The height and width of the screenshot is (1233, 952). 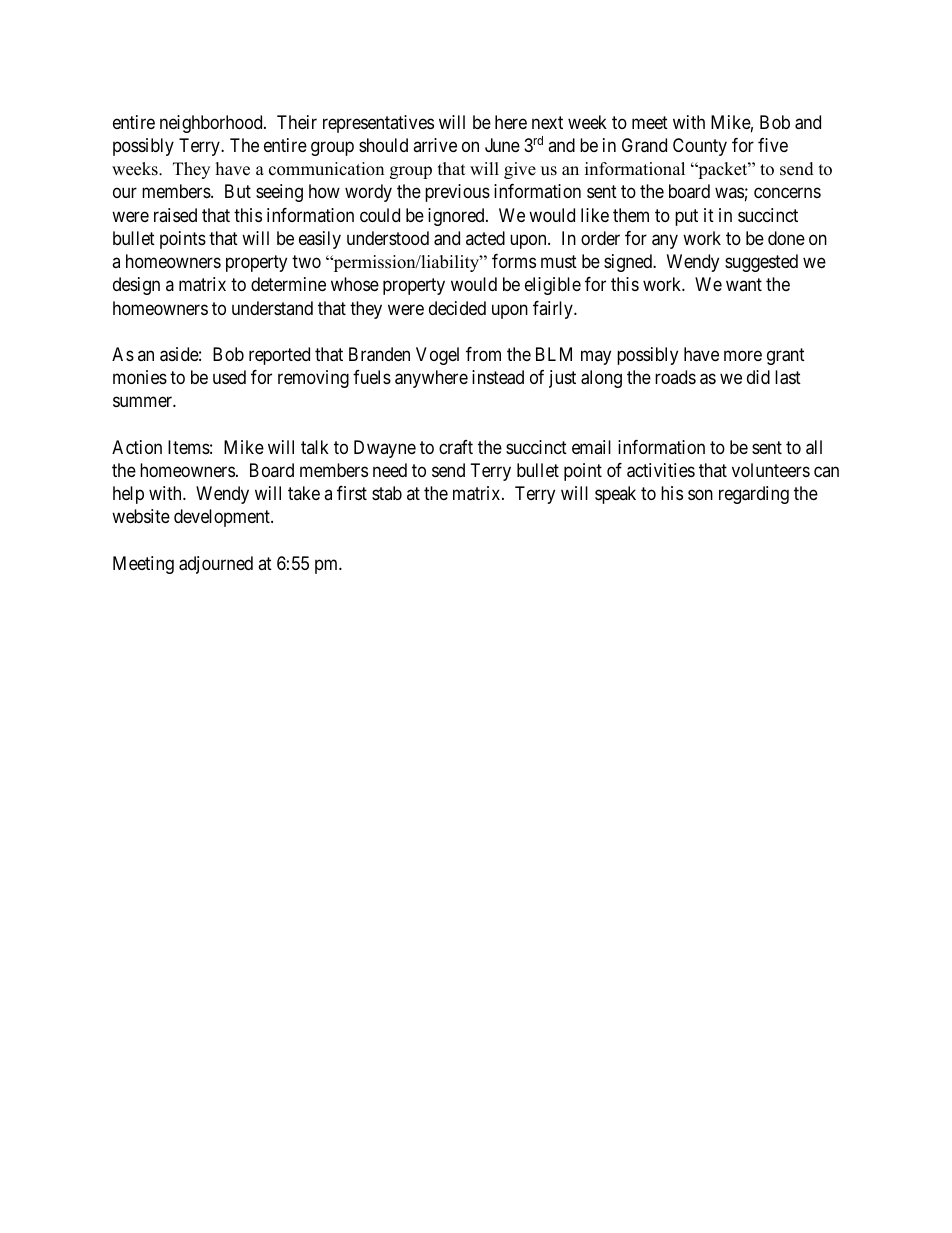 I want to click on used, so click(x=229, y=377).
